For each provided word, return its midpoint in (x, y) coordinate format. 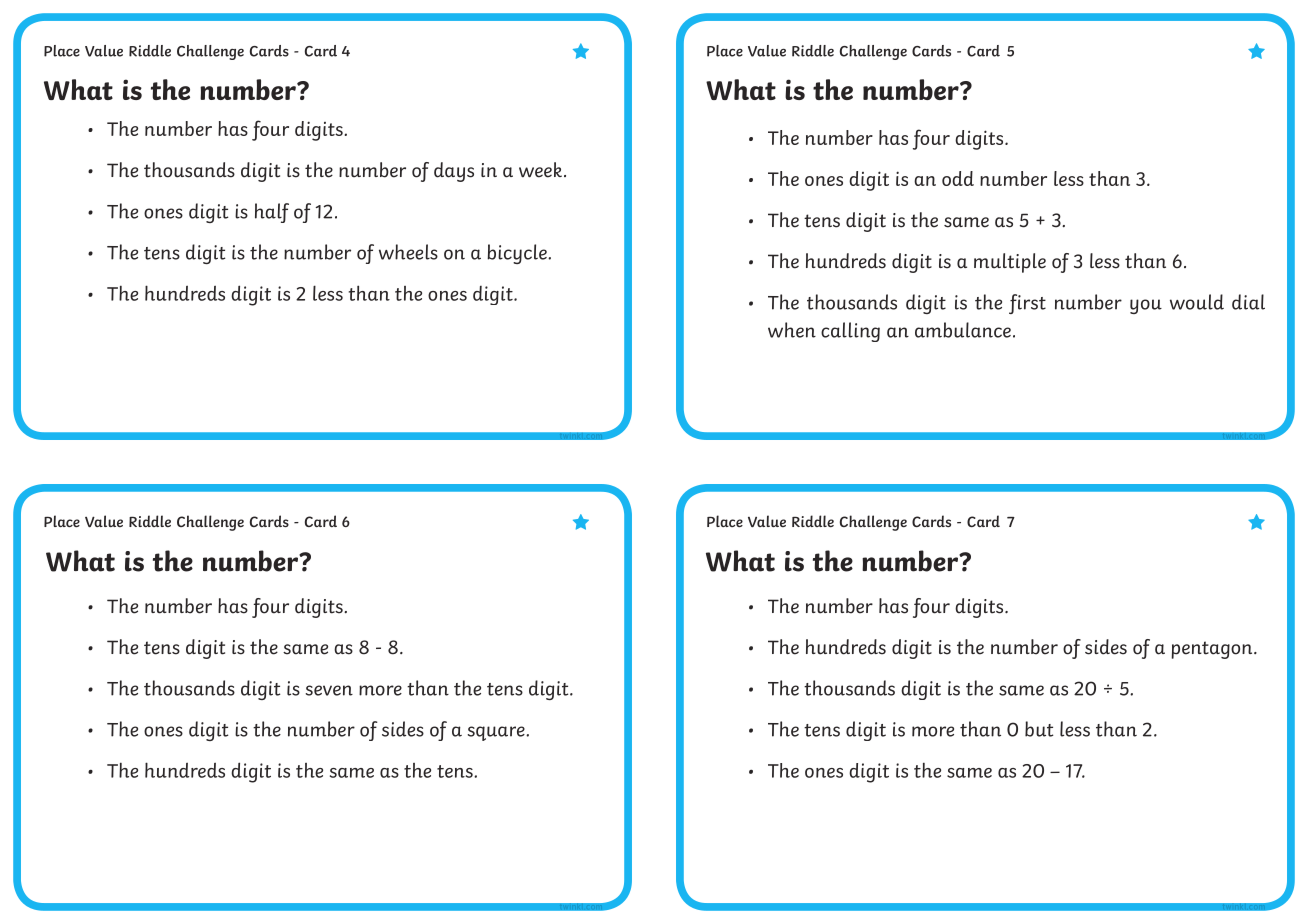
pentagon (1213, 650)
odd (958, 178)
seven (329, 690)
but (1039, 729)
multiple (1010, 263)
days (454, 172)
